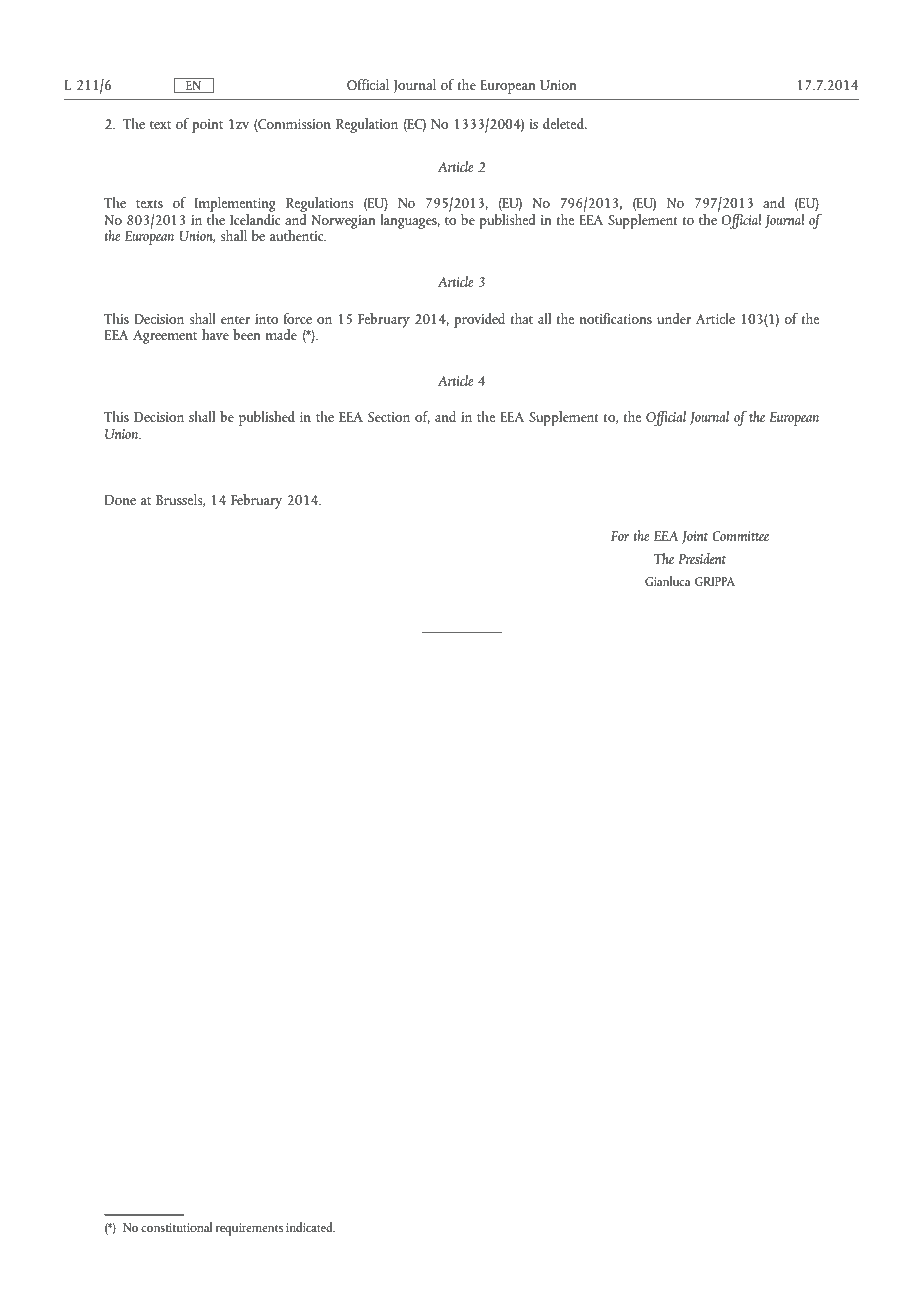 The height and width of the page is (1308, 924). What do you see at coordinates (740, 536) in the page?
I see `Committee` at bounding box center [740, 536].
